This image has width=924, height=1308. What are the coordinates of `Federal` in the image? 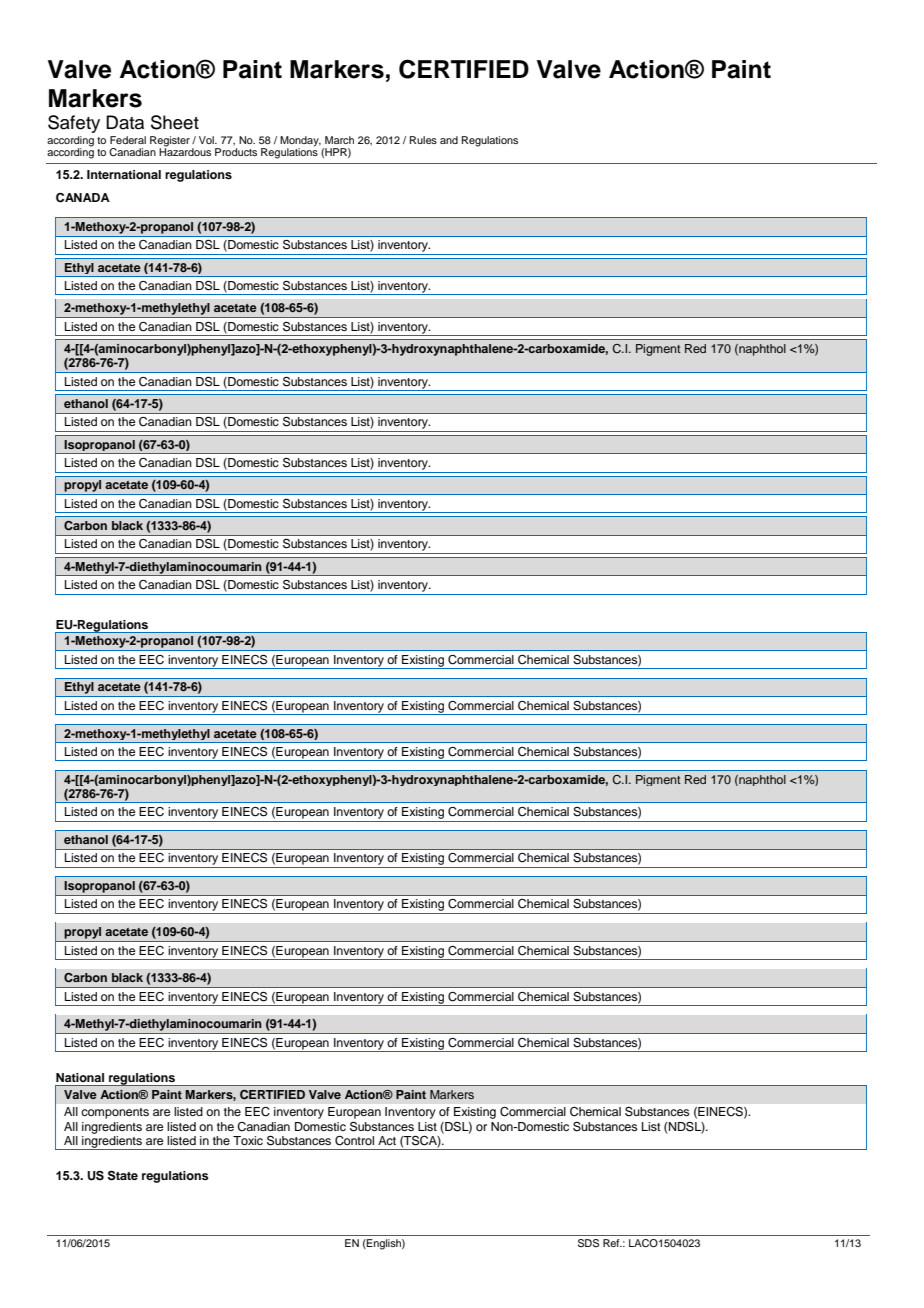 It's located at (128, 140).
